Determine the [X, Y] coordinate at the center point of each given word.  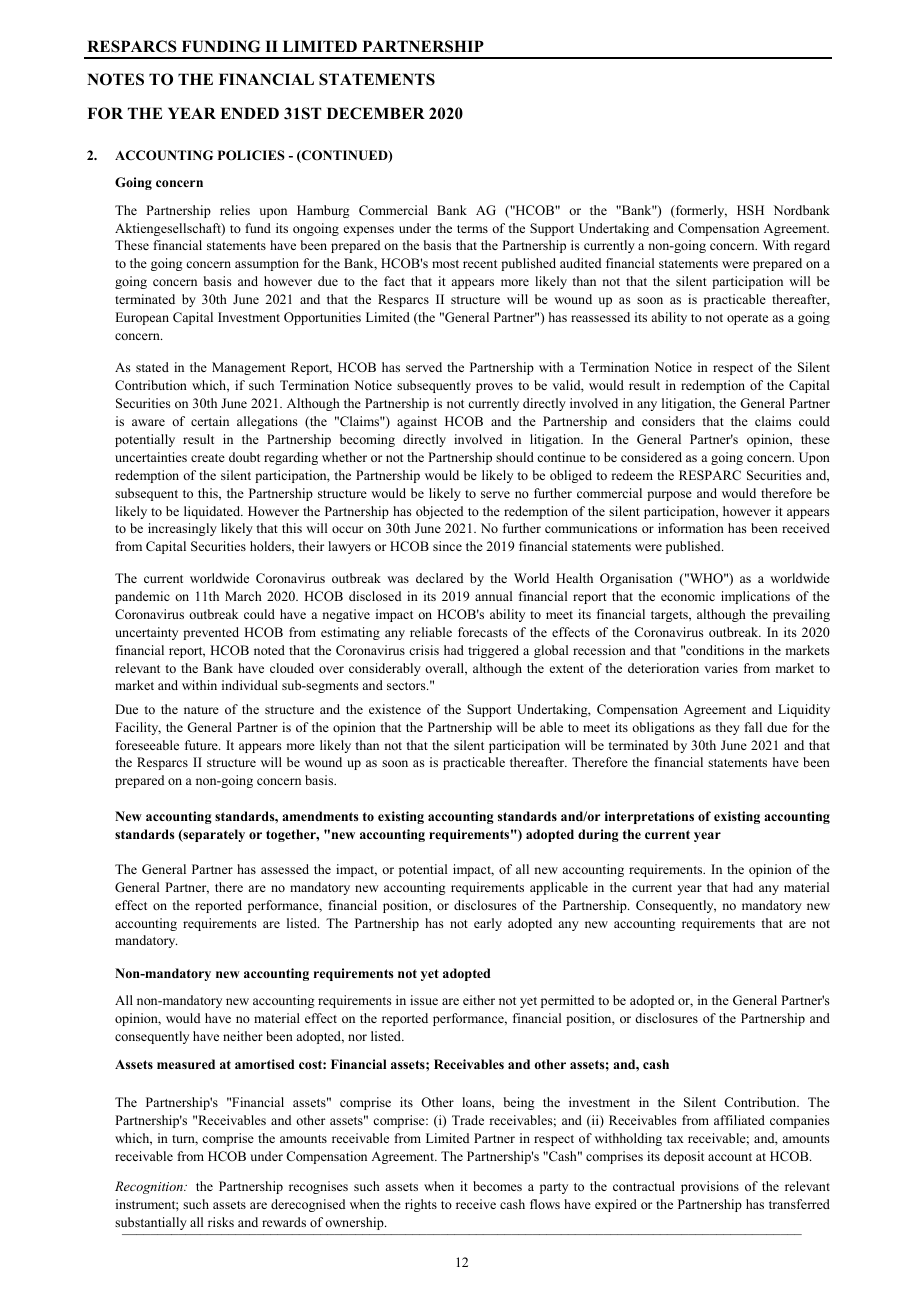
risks [221, 1222]
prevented [211, 633]
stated [152, 367]
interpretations [649, 817]
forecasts [483, 632]
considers [668, 421]
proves [494, 388]
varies [721, 668]
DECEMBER [376, 113]
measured [186, 1064]
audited [581, 263]
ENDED [249, 113]
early [488, 924]
